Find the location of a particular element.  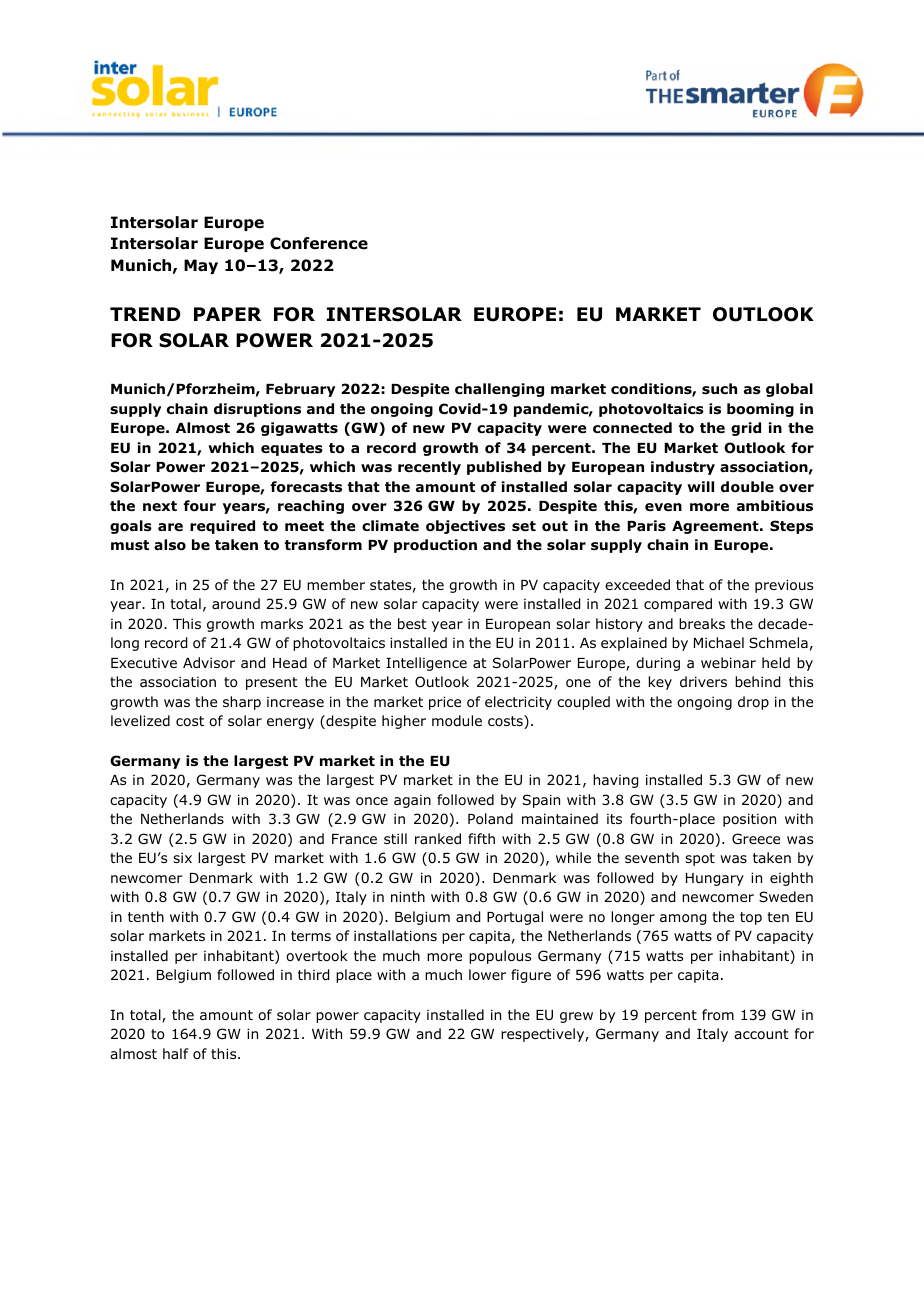

half is located at coordinates (176, 1053).
